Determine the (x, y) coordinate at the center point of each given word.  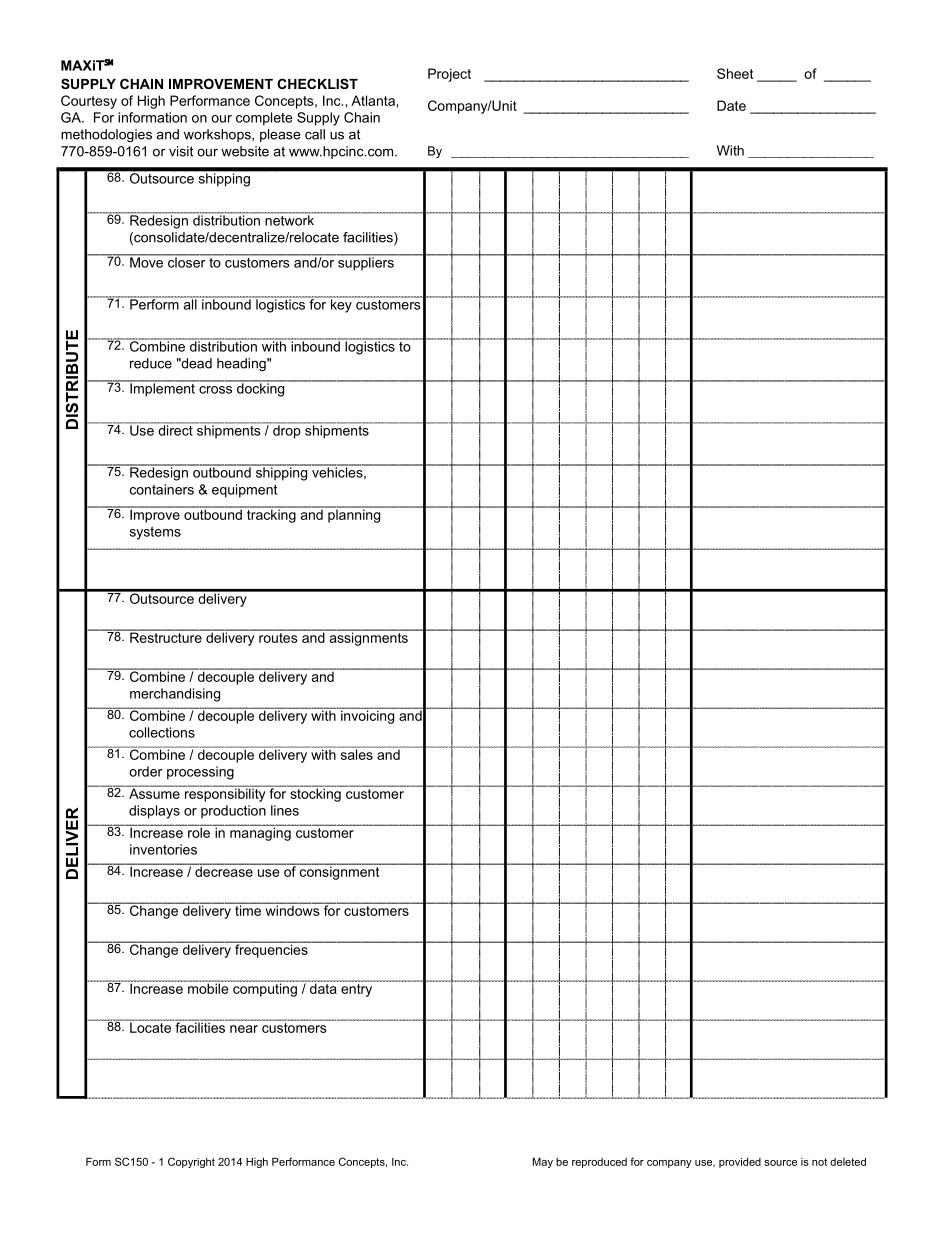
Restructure (166, 636)
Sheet (735, 73)
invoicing (368, 716)
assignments (368, 638)
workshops (218, 135)
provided (740, 1163)
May (543, 1163)
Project (449, 75)
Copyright (191, 1162)
